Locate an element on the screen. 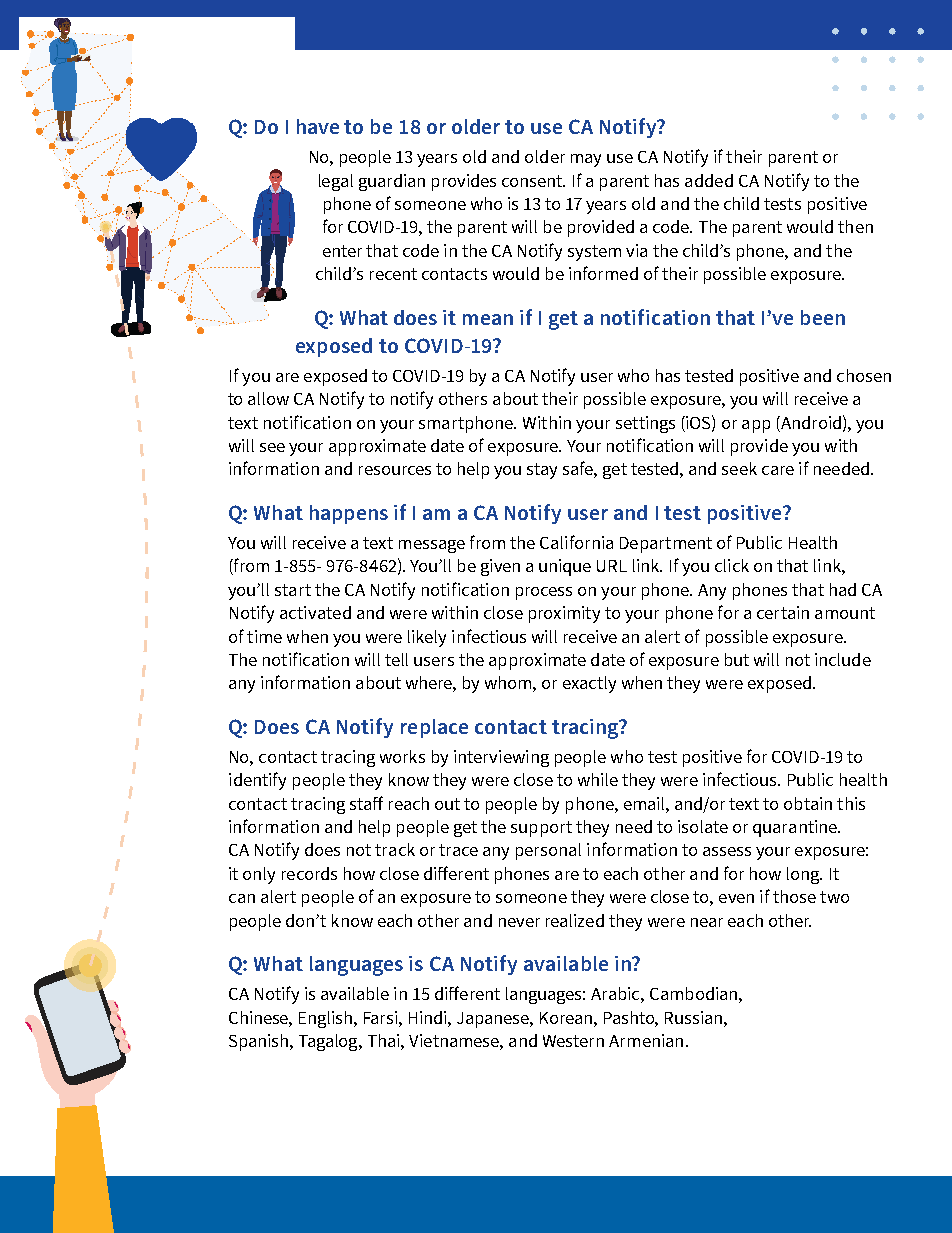 The image size is (952, 1233). have is located at coordinates (318, 126).
